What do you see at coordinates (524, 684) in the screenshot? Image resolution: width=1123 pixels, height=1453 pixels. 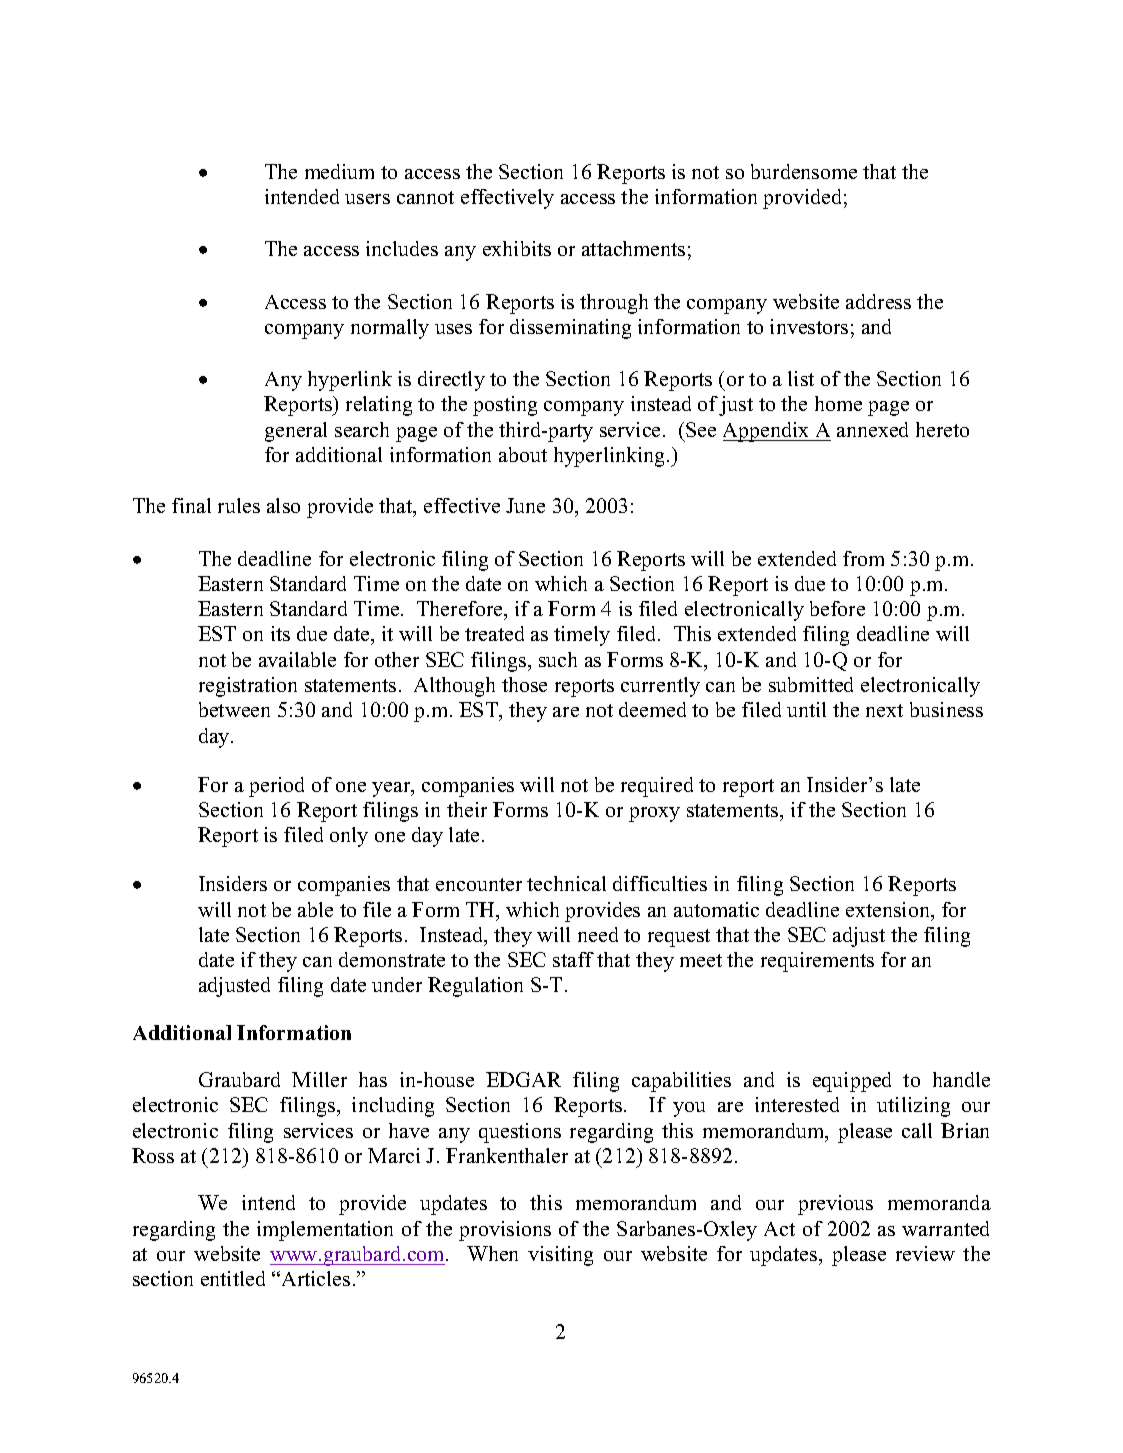 I see `those` at bounding box center [524, 684].
